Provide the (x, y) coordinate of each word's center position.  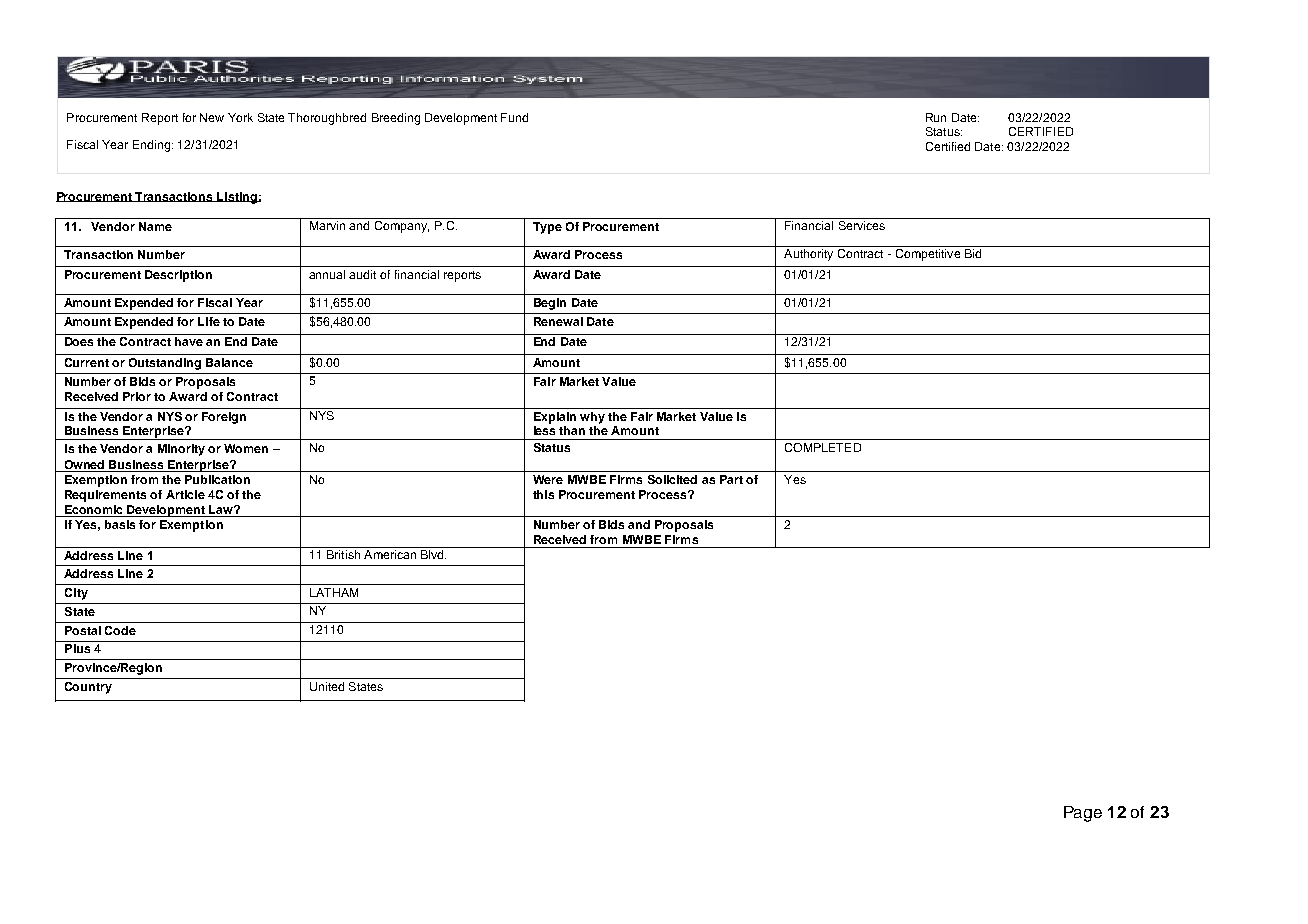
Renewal (558, 321)
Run (936, 117)
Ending (151, 146)
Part (731, 479)
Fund (514, 117)
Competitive (928, 255)
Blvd (433, 554)
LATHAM (334, 592)
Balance (229, 362)
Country (88, 688)
